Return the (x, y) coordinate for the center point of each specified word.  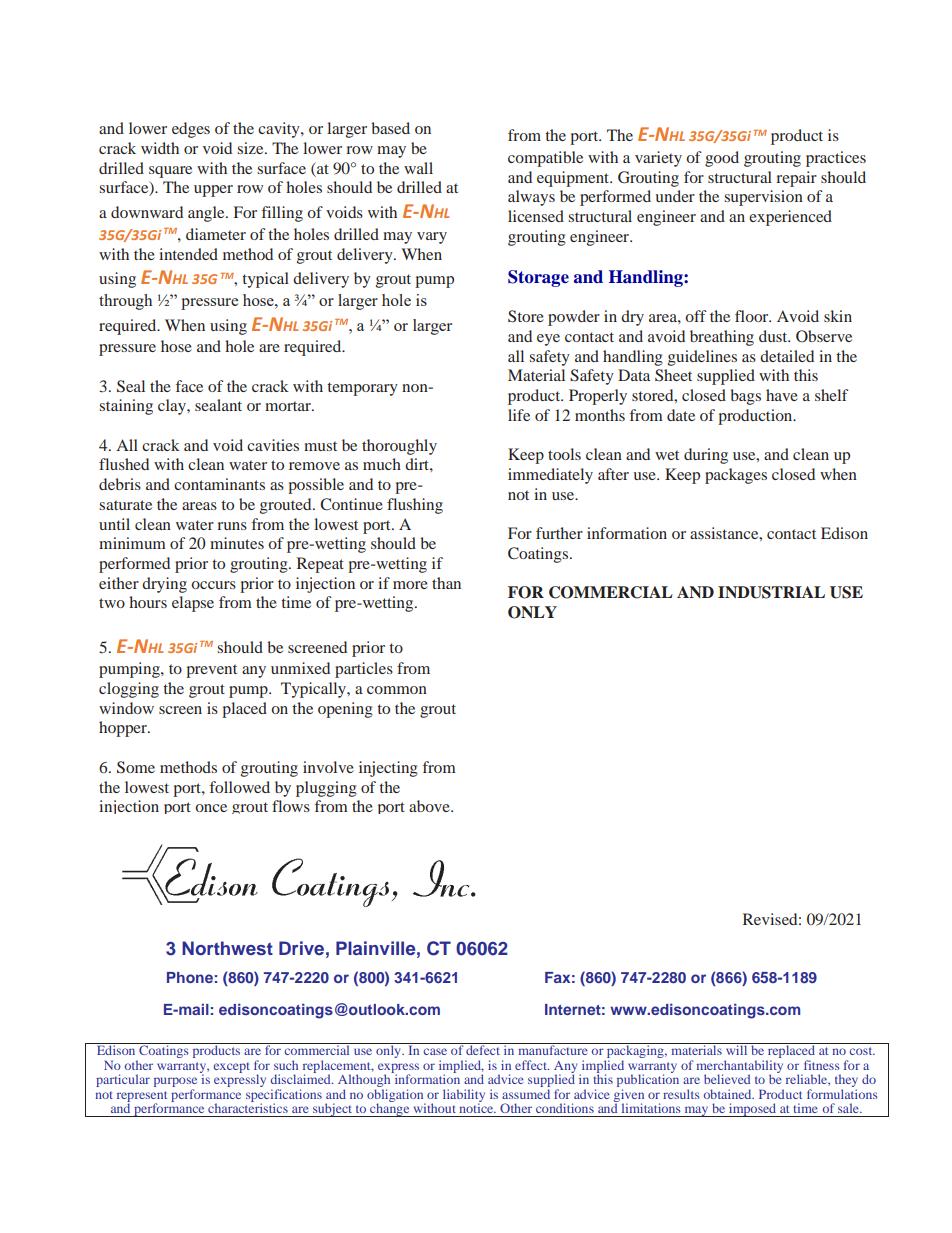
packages (736, 476)
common (397, 690)
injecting (388, 769)
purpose (175, 1083)
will (737, 1049)
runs (232, 526)
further (559, 533)
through (125, 302)
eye (548, 340)
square (170, 172)
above (430, 806)
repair (796, 179)
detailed (787, 356)
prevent (211, 671)
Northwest (227, 948)
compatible (545, 159)
